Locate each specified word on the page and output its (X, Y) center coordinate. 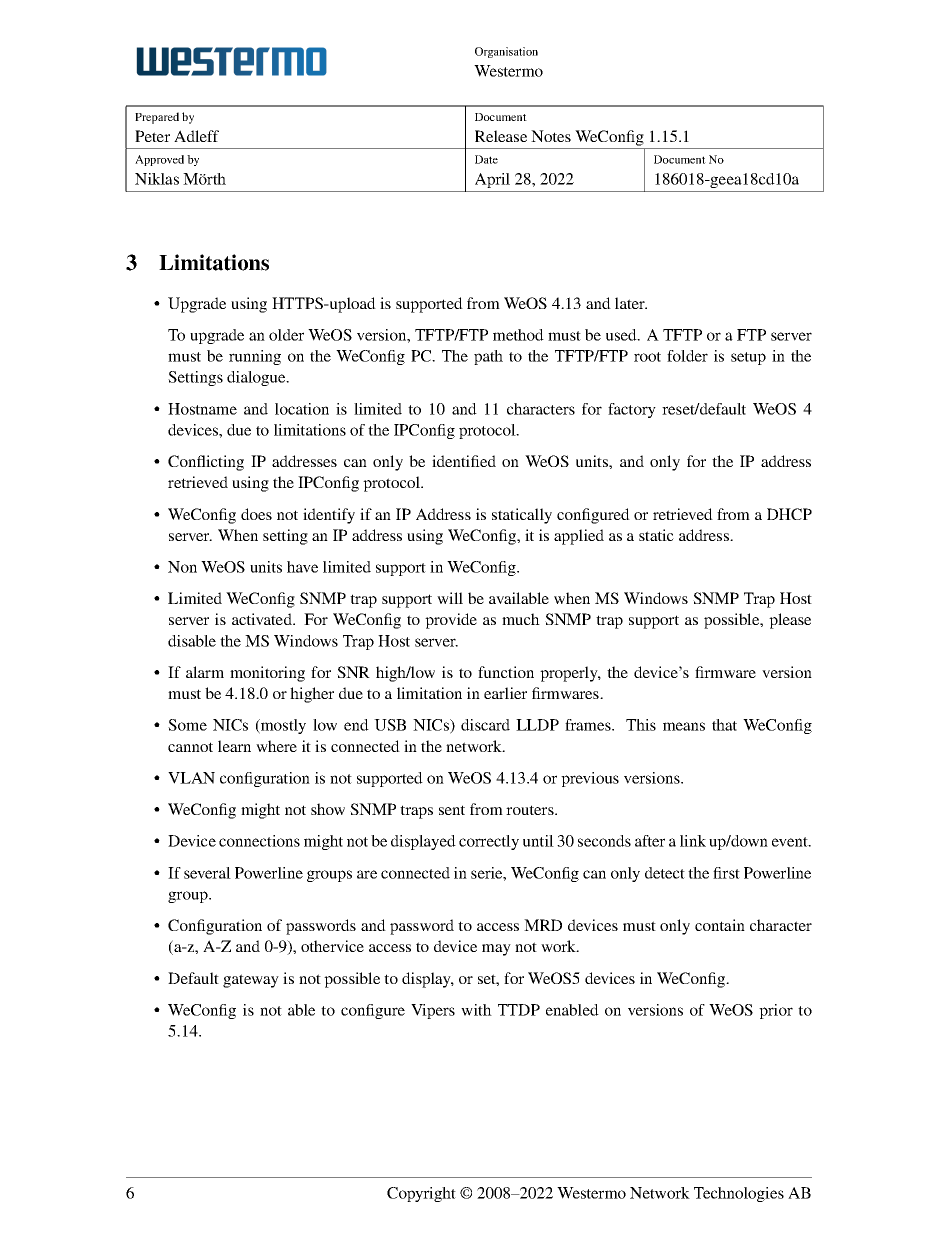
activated (263, 619)
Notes (551, 136)
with (476, 1010)
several (207, 873)
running (255, 357)
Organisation (506, 52)
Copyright (421, 1194)
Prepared (157, 118)
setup (748, 358)
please (790, 621)
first (726, 873)
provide (451, 621)
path (488, 357)
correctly (489, 842)
